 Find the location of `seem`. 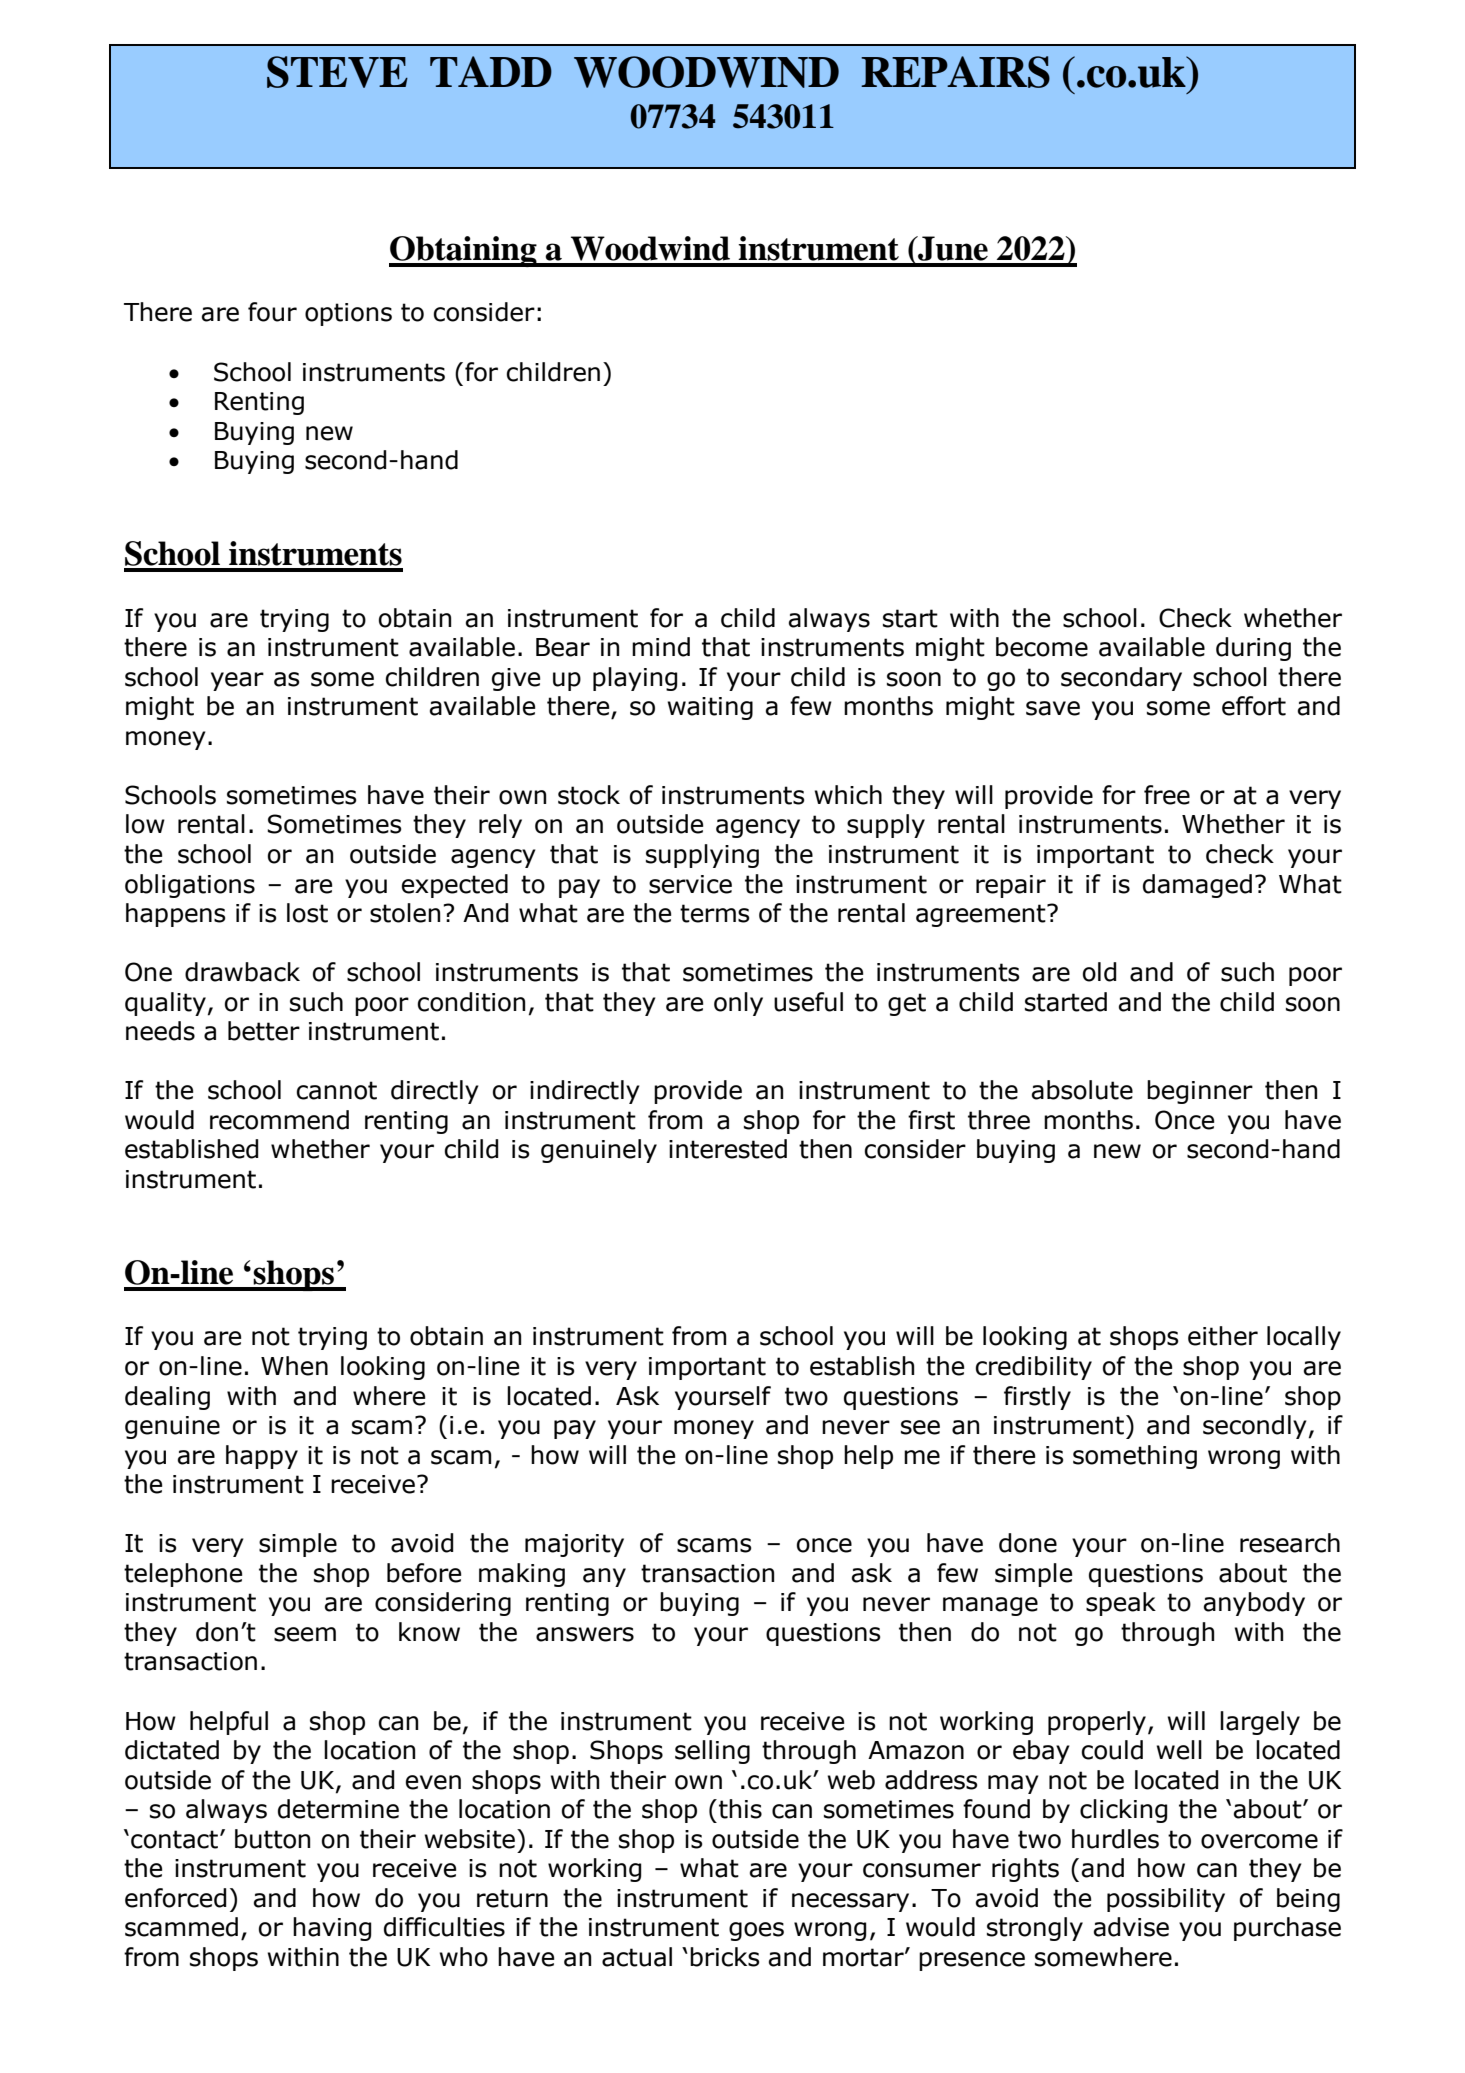

seem is located at coordinates (305, 1634).
